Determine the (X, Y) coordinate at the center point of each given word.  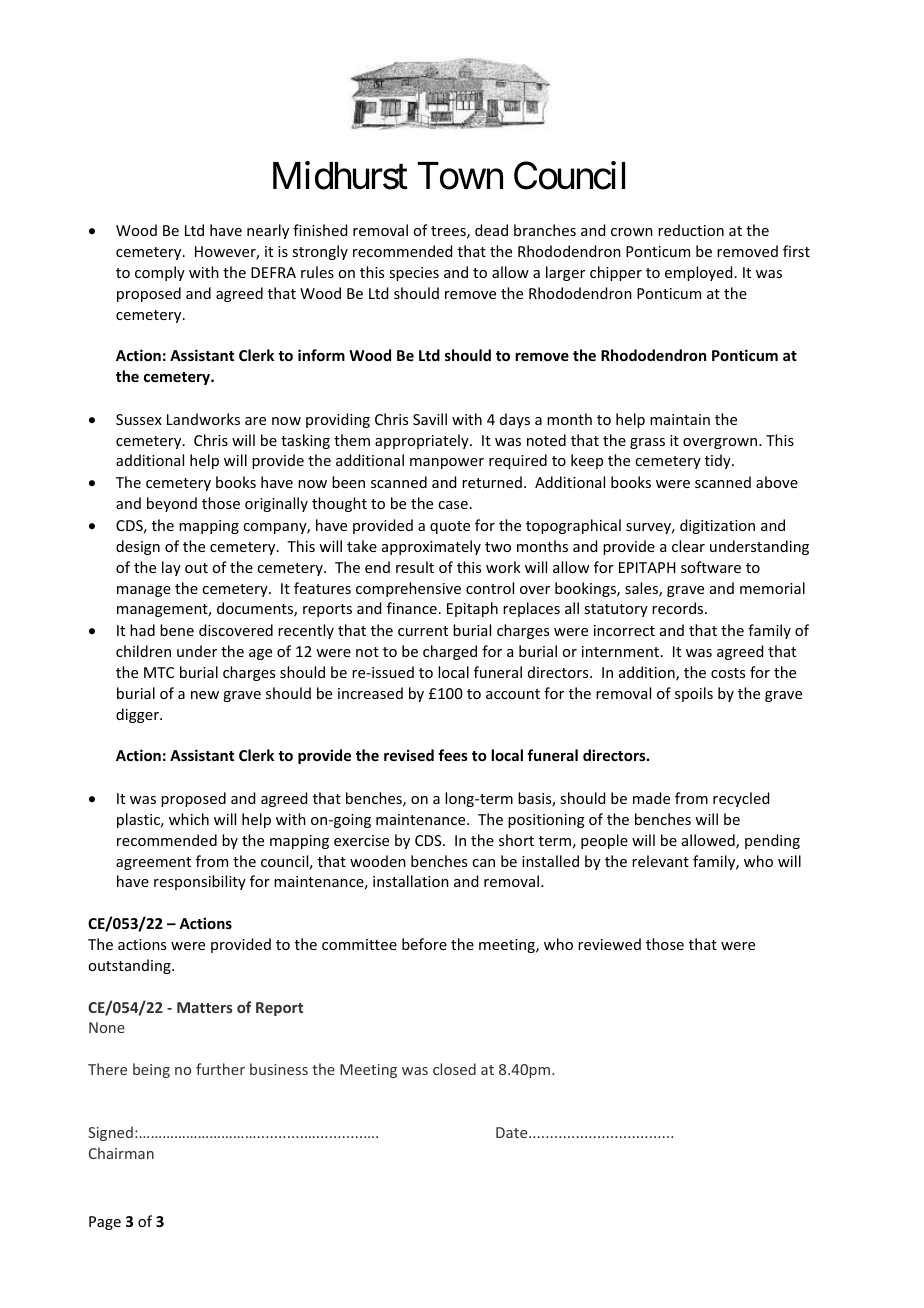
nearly (268, 231)
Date (513, 1132)
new (205, 695)
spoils (694, 694)
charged (450, 652)
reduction (691, 230)
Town (460, 176)
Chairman (121, 1153)
